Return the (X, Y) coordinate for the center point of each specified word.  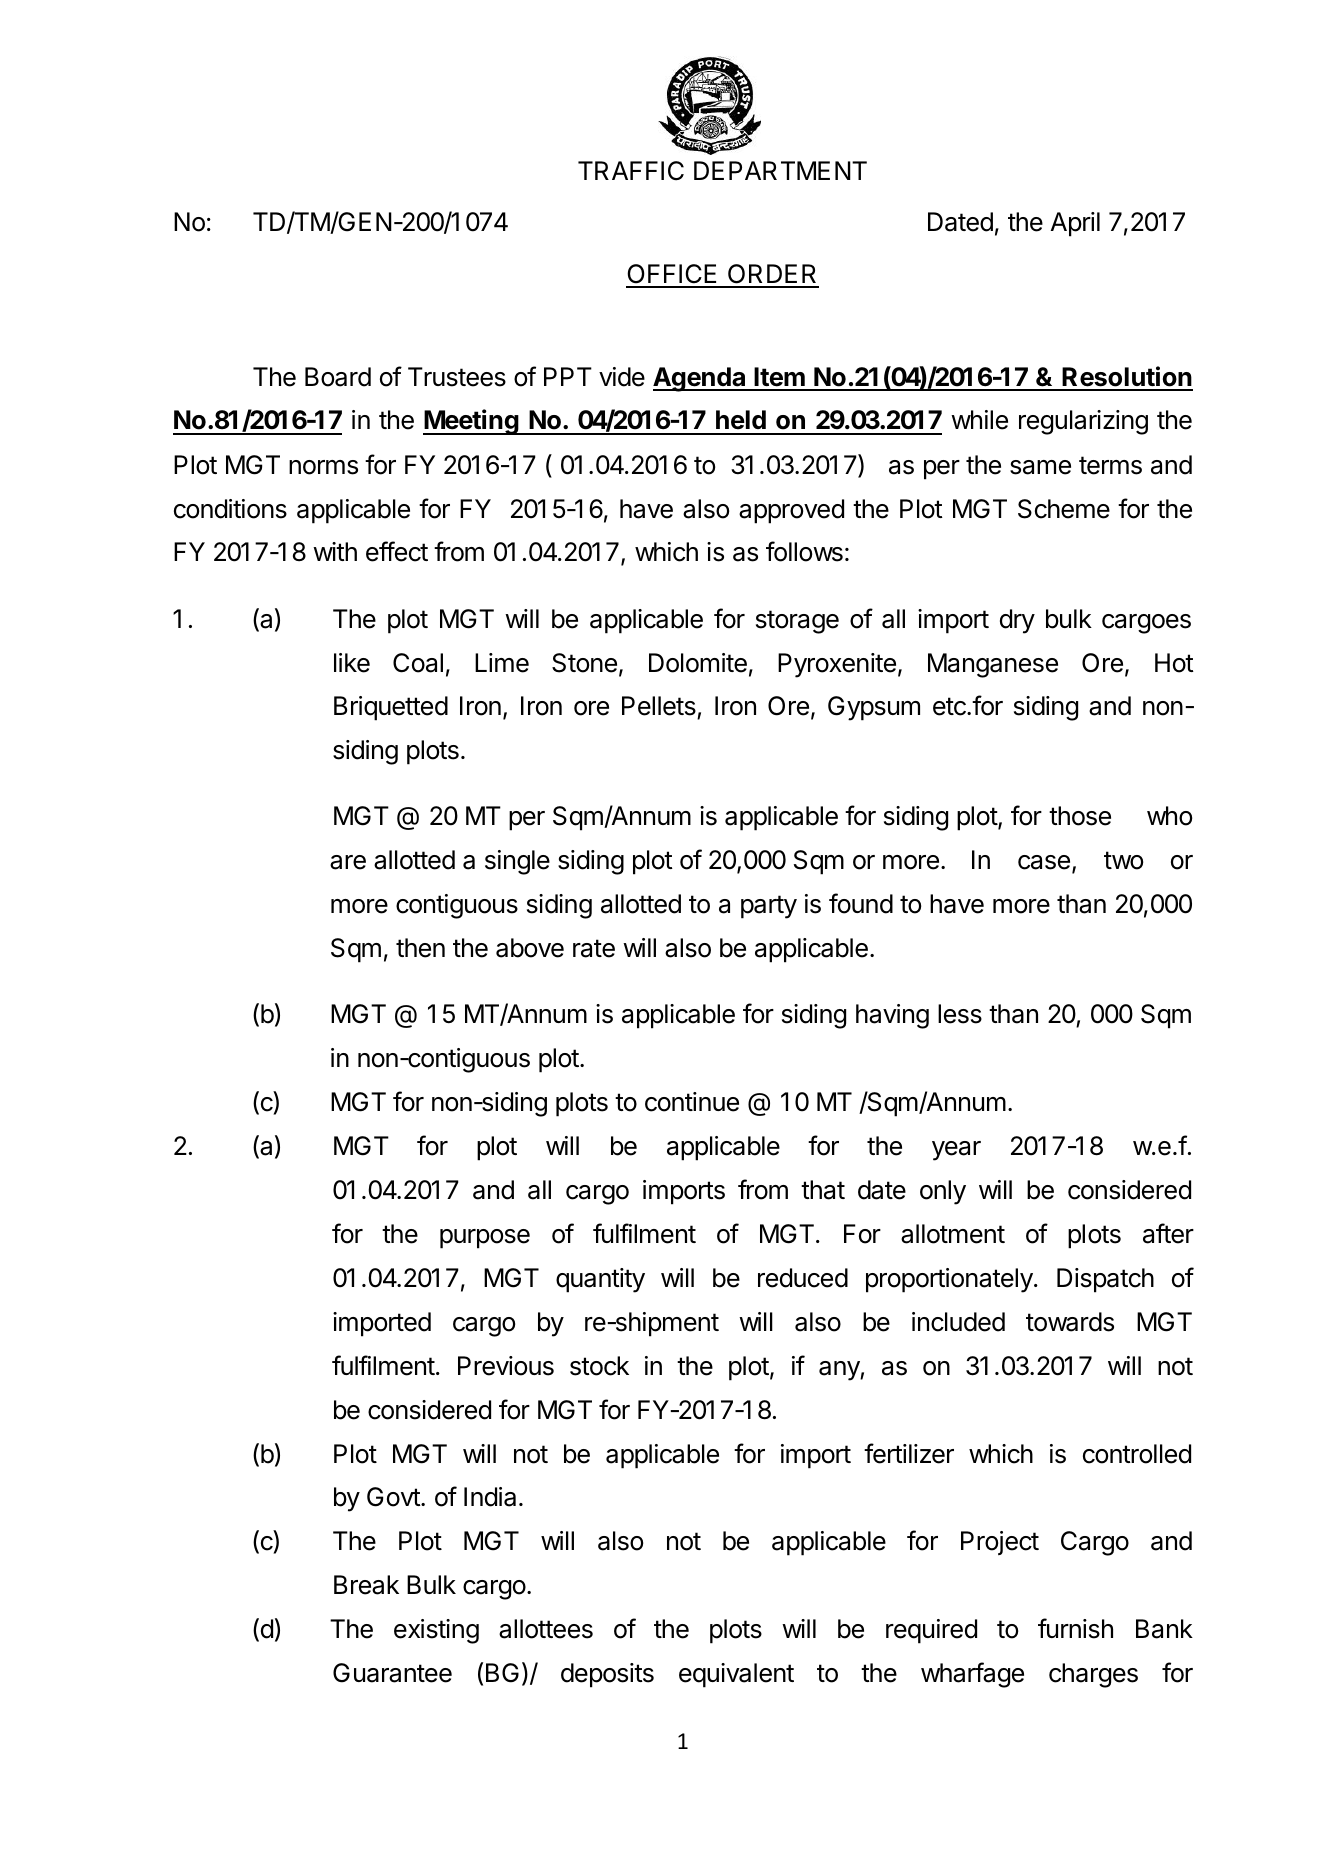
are (348, 862)
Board (338, 377)
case (1044, 862)
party (769, 907)
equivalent (736, 1675)
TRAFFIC (631, 171)
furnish (1075, 1628)
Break (366, 1585)
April (1075, 224)
